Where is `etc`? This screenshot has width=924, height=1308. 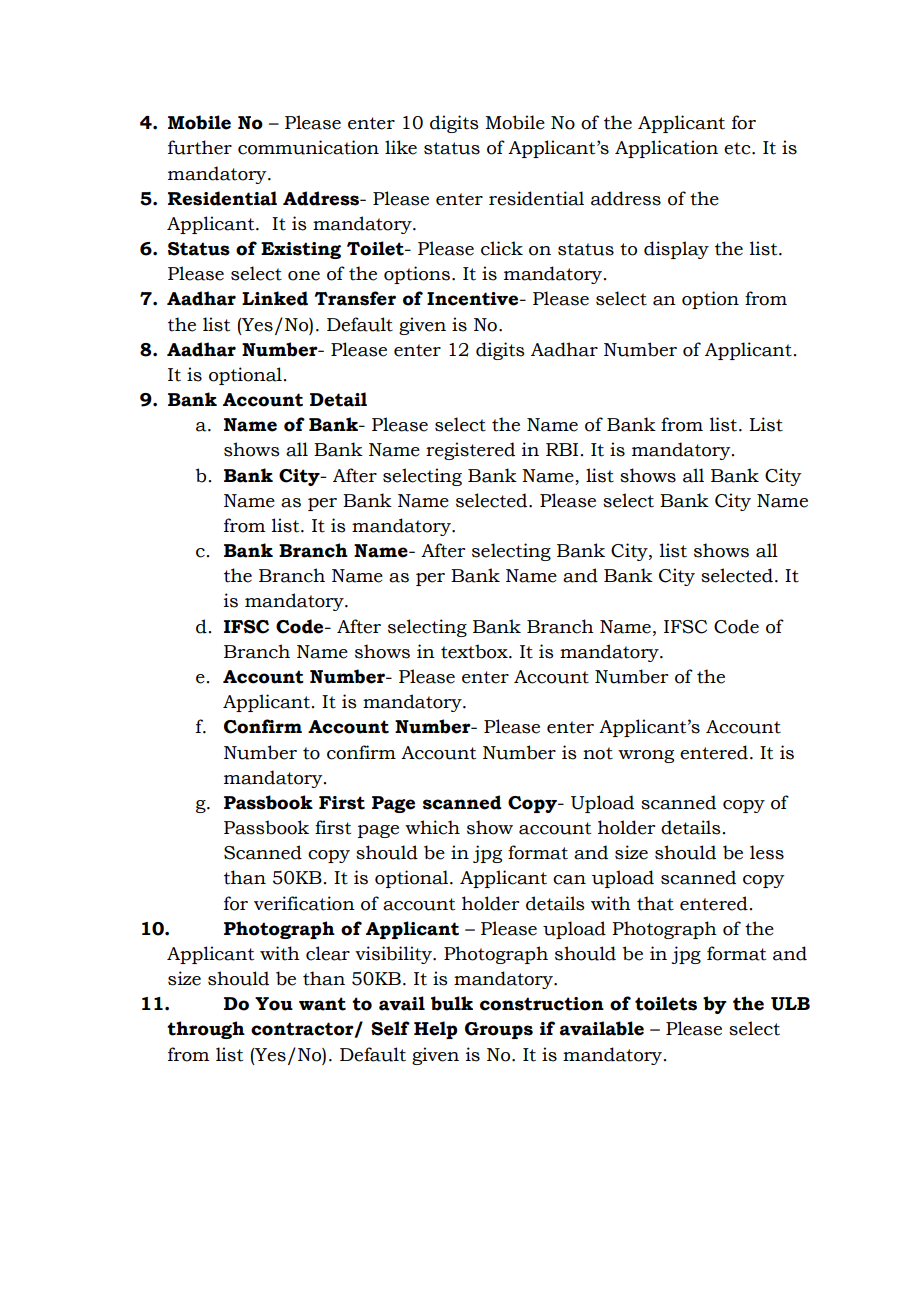 etc is located at coordinates (738, 148).
